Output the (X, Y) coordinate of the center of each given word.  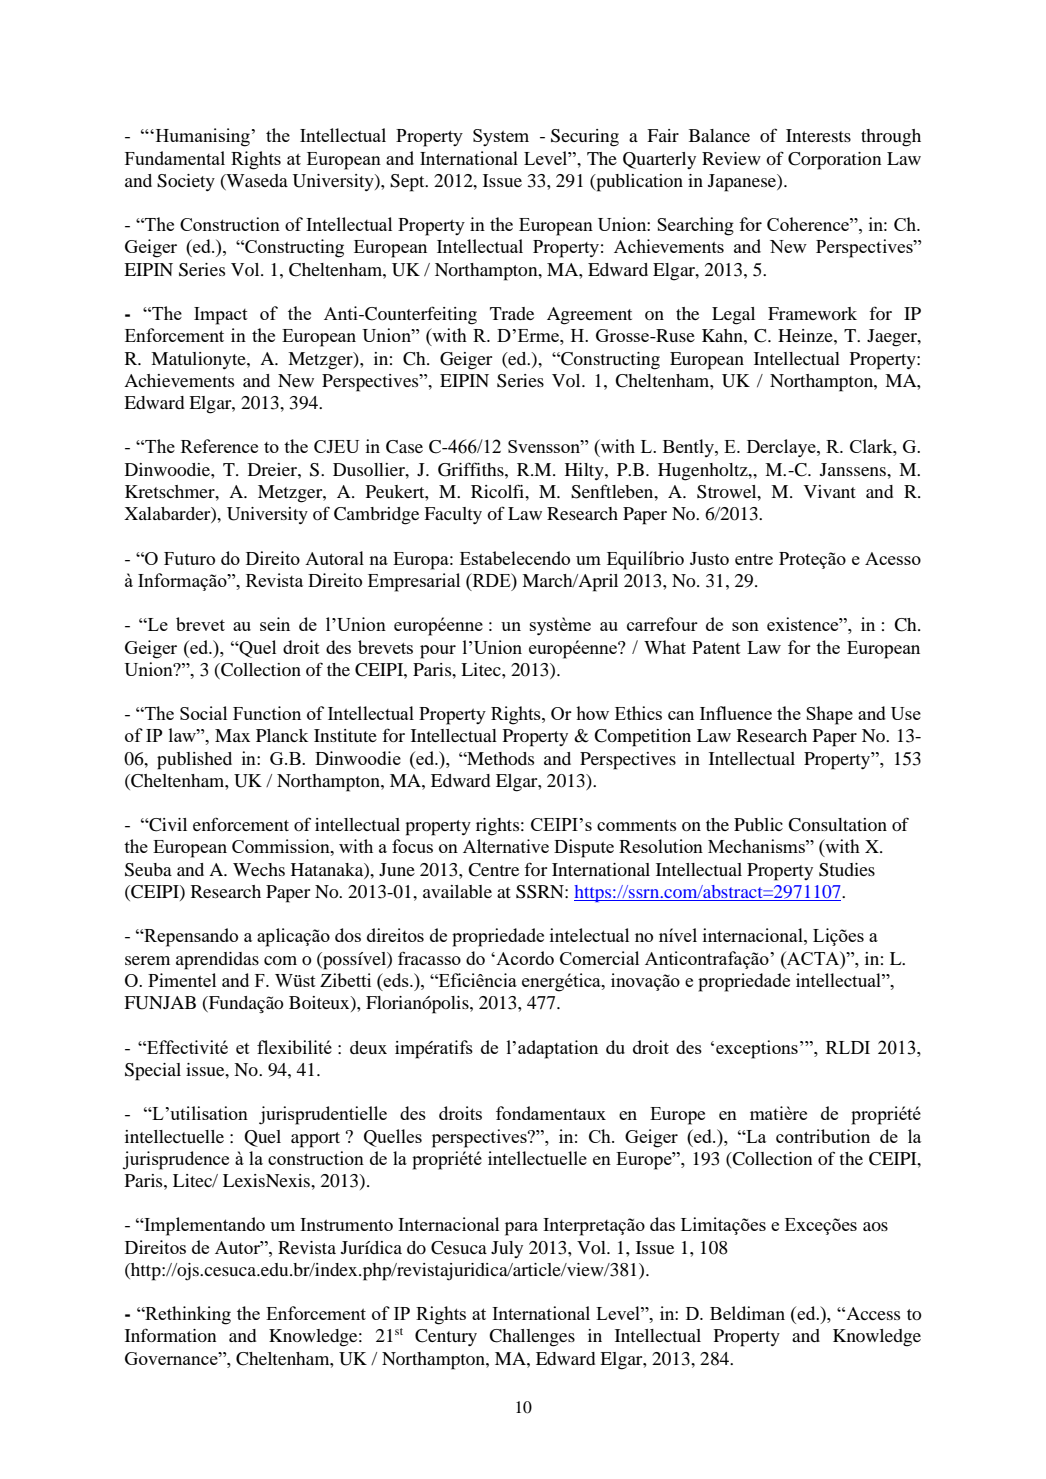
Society (186, 182)
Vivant (830, 491)
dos (348, 935)
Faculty (453, 515)
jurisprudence (176, 1160)
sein (275, 624)
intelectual (589, 935)
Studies (847, 870)
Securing (585, 138)
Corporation (834, 161)
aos (875, 1226)
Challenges (532, 1338)
